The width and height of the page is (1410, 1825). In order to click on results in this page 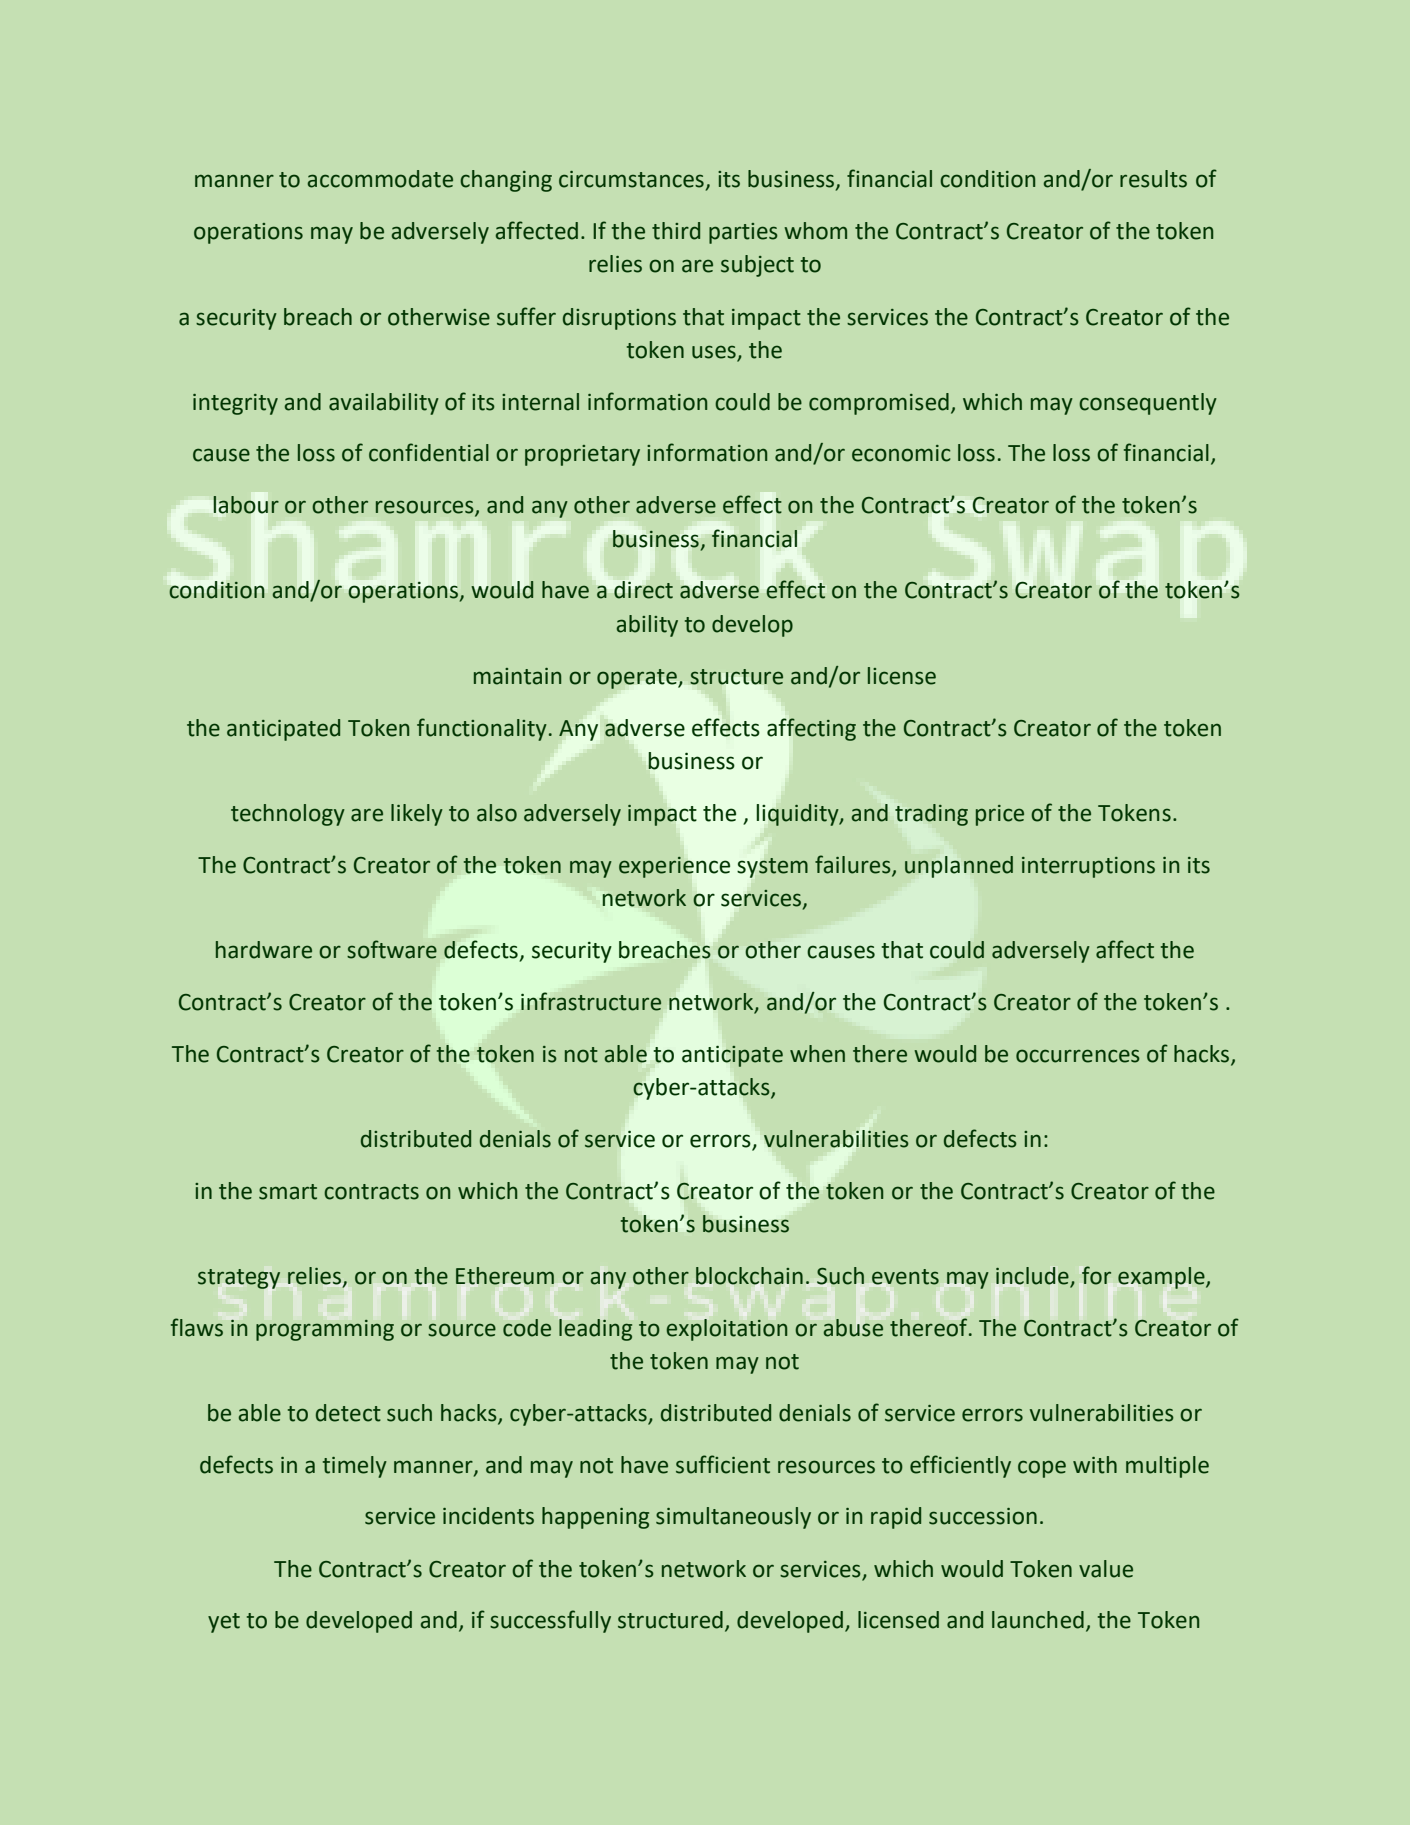, I will do `click(1153, 179)`.
